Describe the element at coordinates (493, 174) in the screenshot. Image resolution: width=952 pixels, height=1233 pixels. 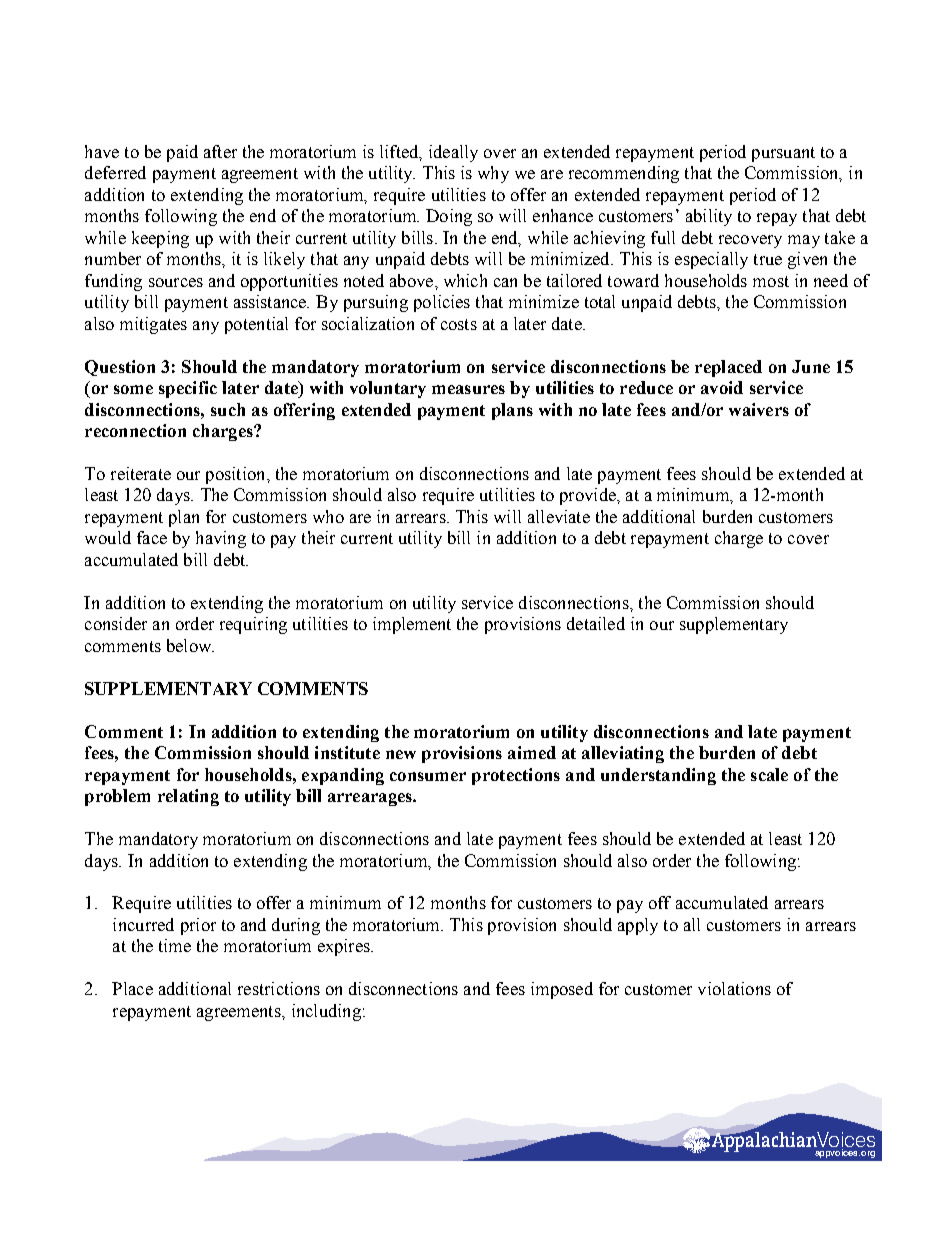
I see `why` at that location.
